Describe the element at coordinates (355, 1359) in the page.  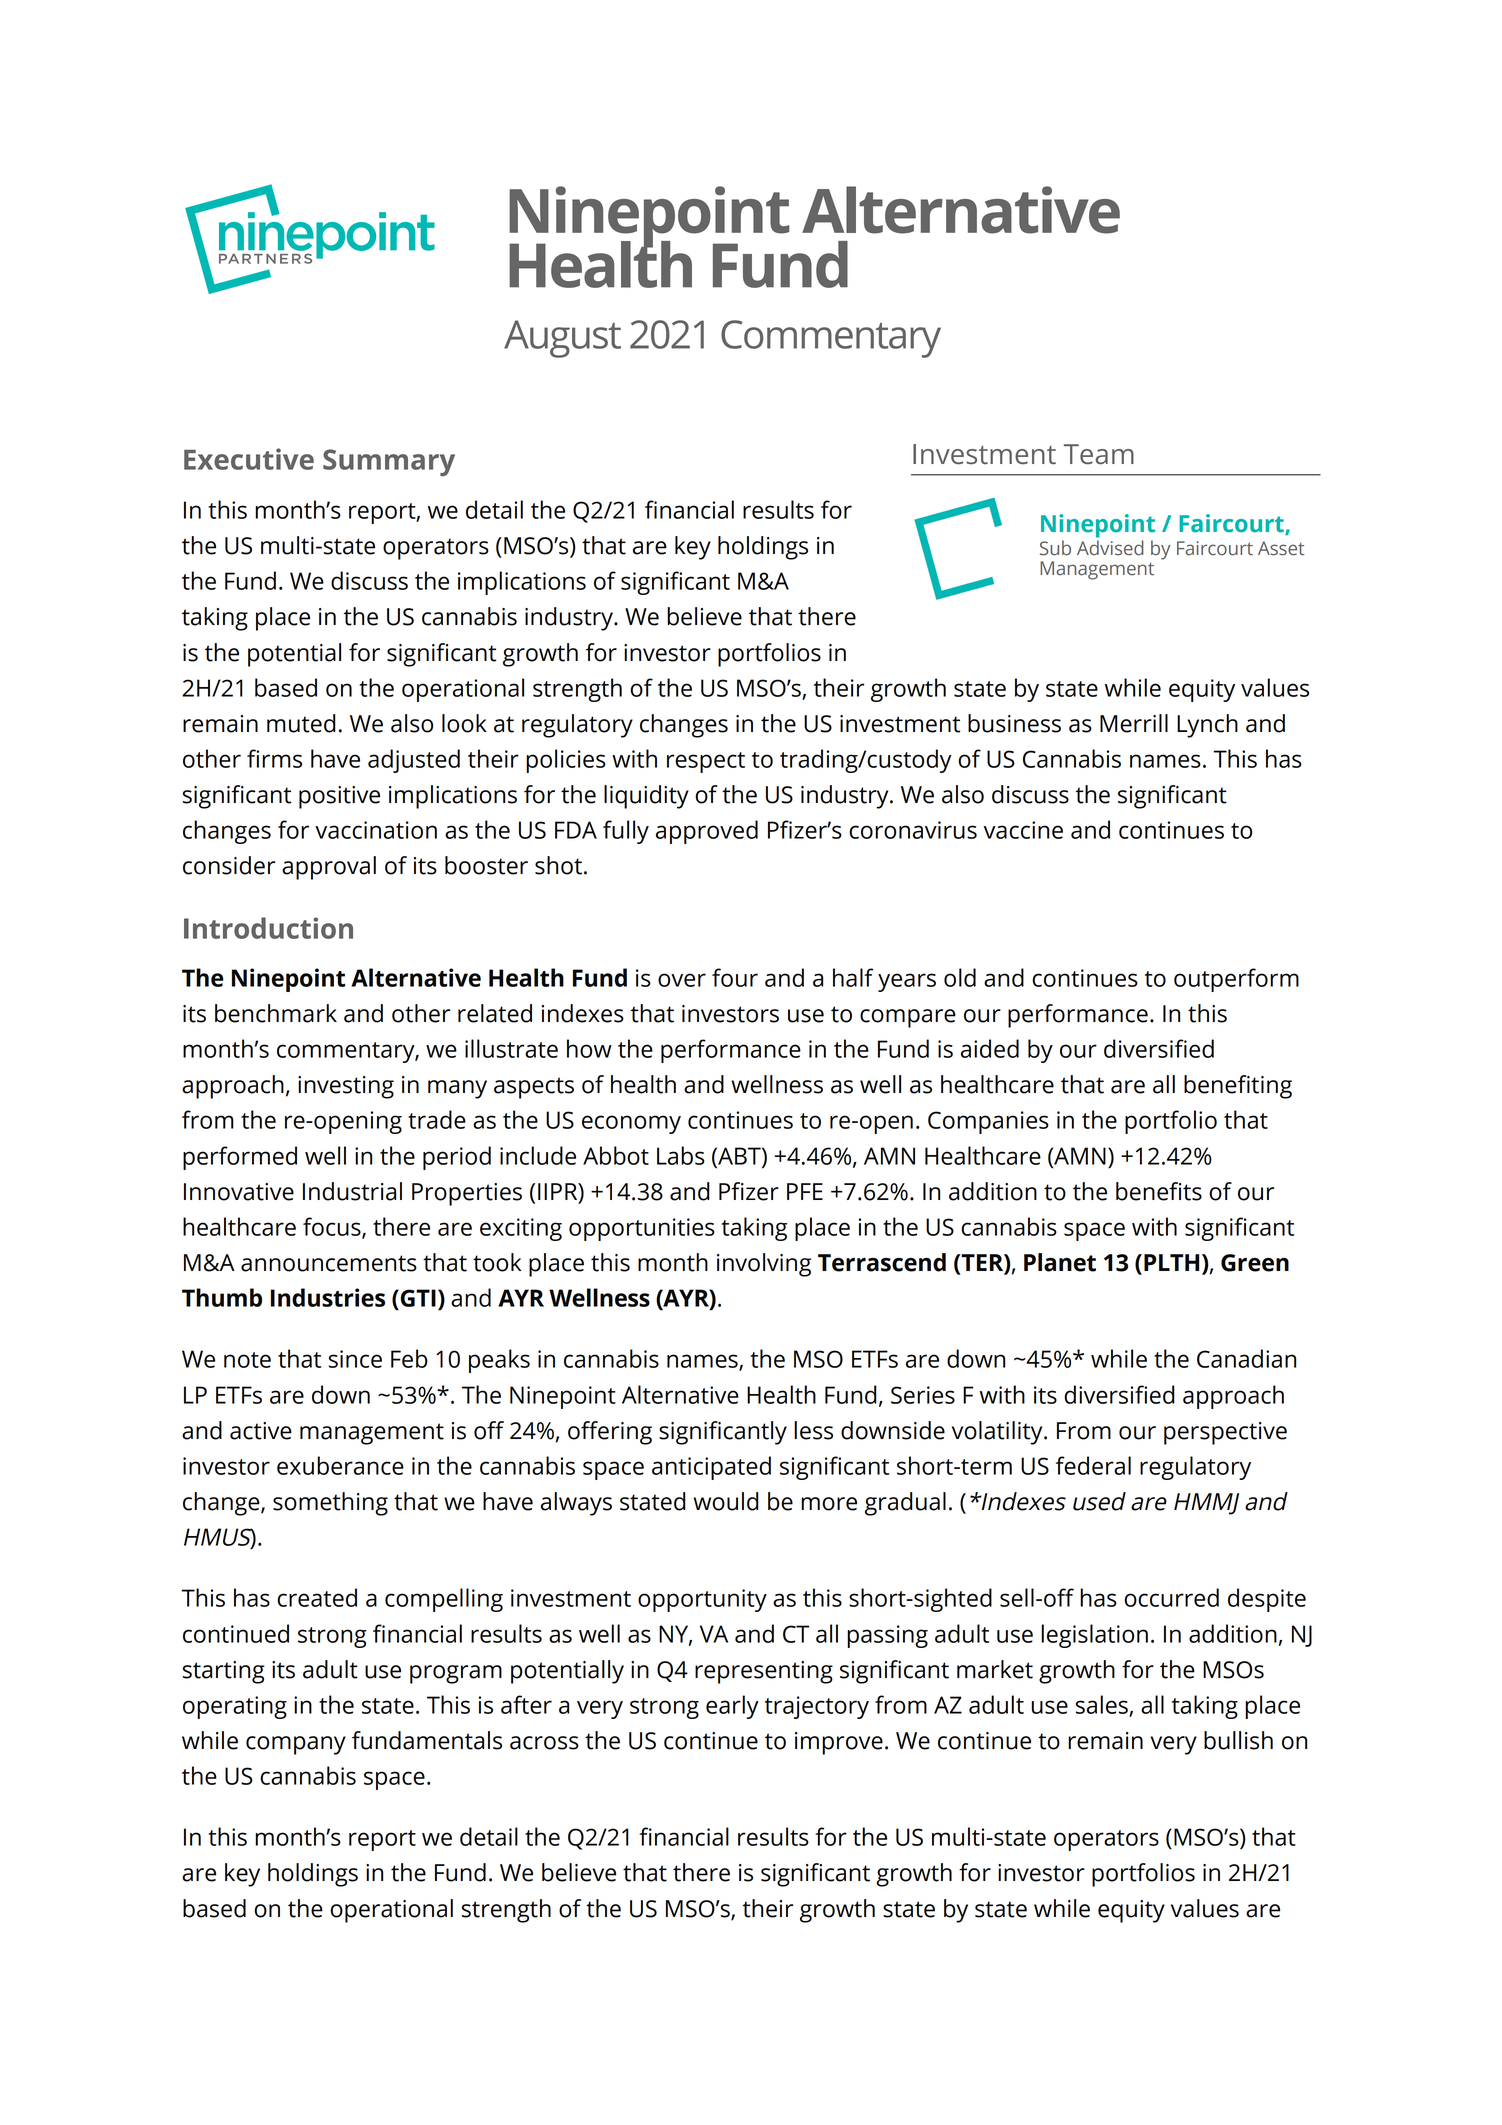
I see `since` at that location.
